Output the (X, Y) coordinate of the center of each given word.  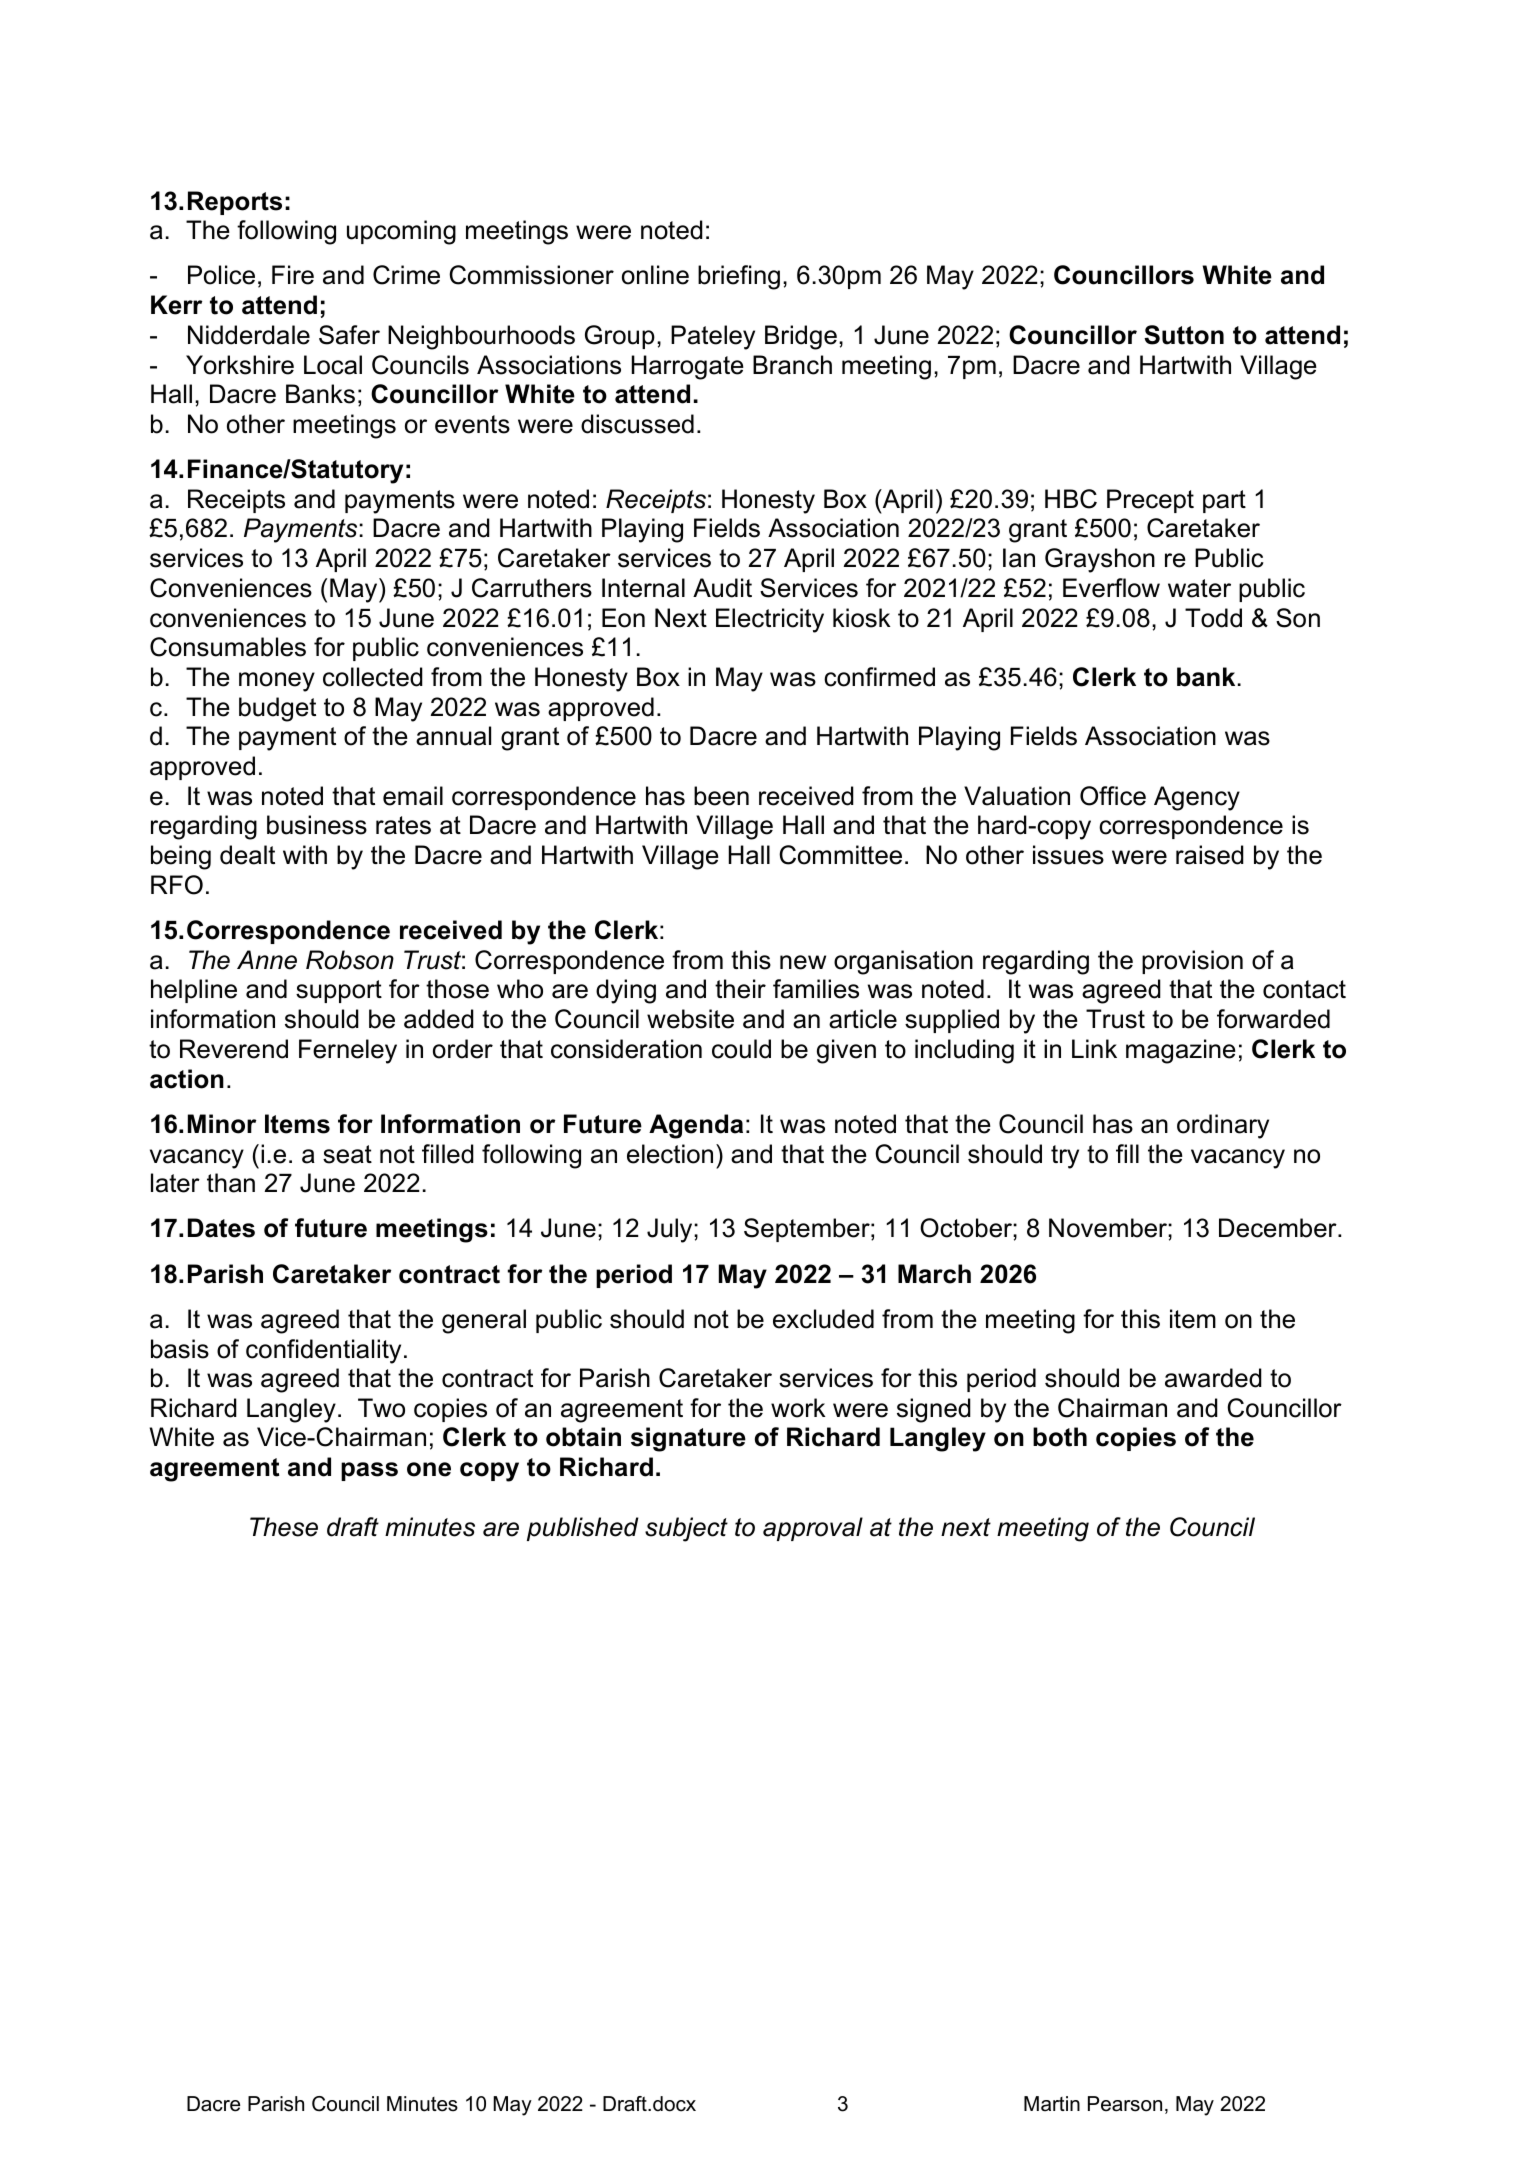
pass (369, 1471)
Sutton (1184, 335)
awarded (1213, 1378)
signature (688, 1439)
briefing (739, 277)
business (317, 825)
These (284, 1527)
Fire (293, 275)
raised (1210, 855)
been (721, 796)
